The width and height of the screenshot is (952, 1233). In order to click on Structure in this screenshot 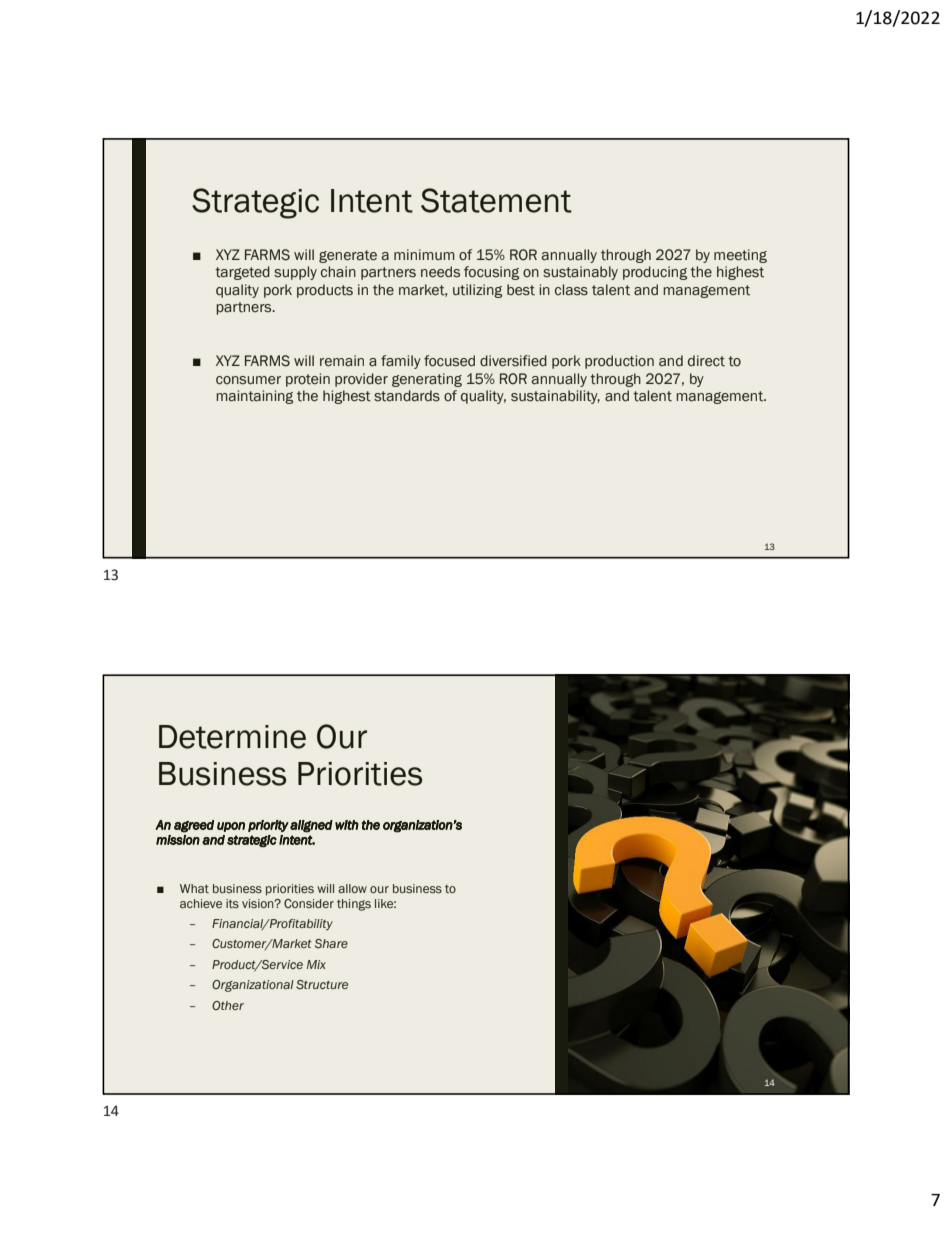, I will do `click(322, 984)`.
